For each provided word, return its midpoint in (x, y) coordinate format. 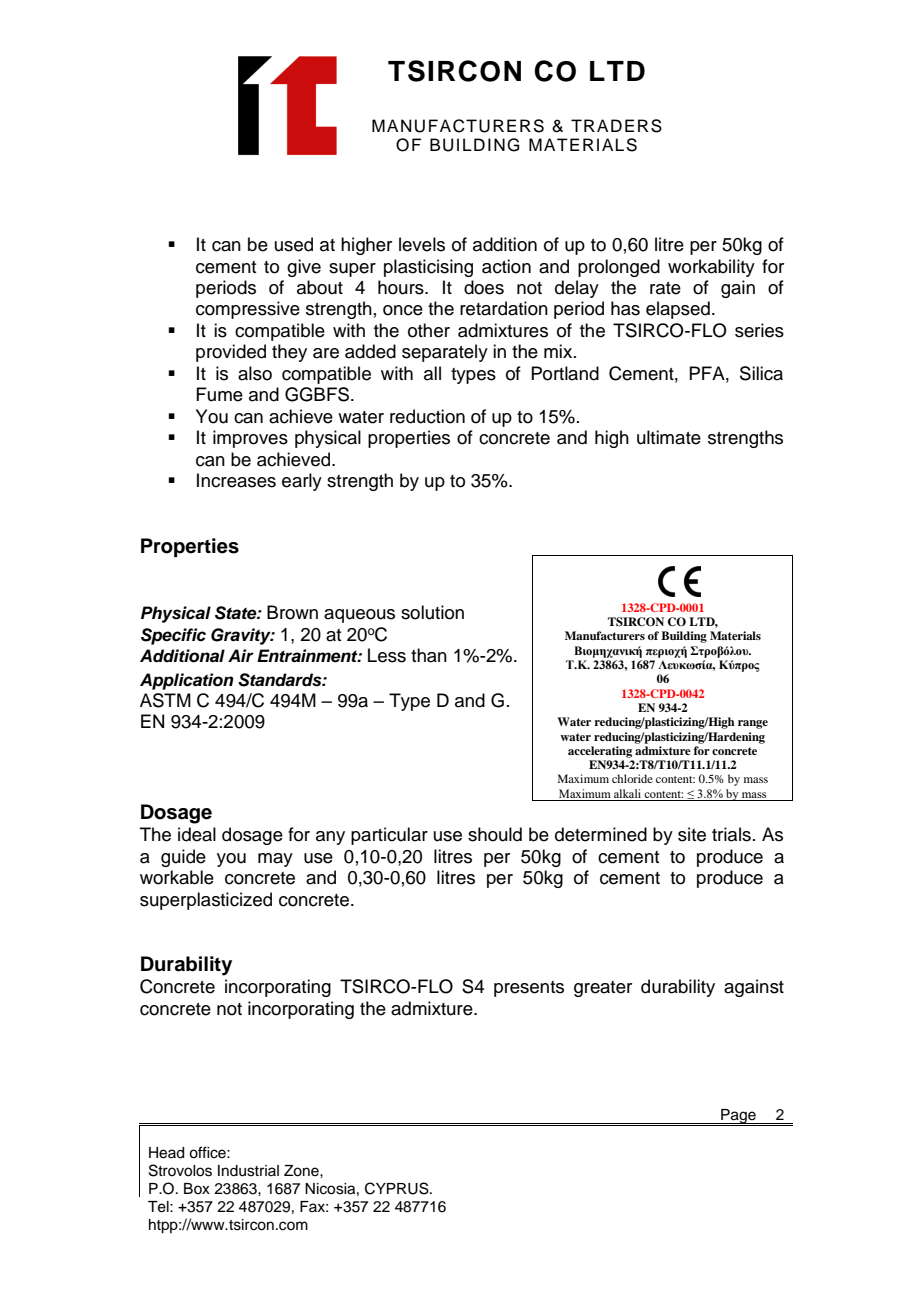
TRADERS (616, 126)
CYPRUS (398, 1188)
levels (422, 244)
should (495, 834)
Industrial (248, 1171)
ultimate (669, 437)
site (692, 834)
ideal (197, 834)
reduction (427, 416)
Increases (236, 480)
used (294, 244)
